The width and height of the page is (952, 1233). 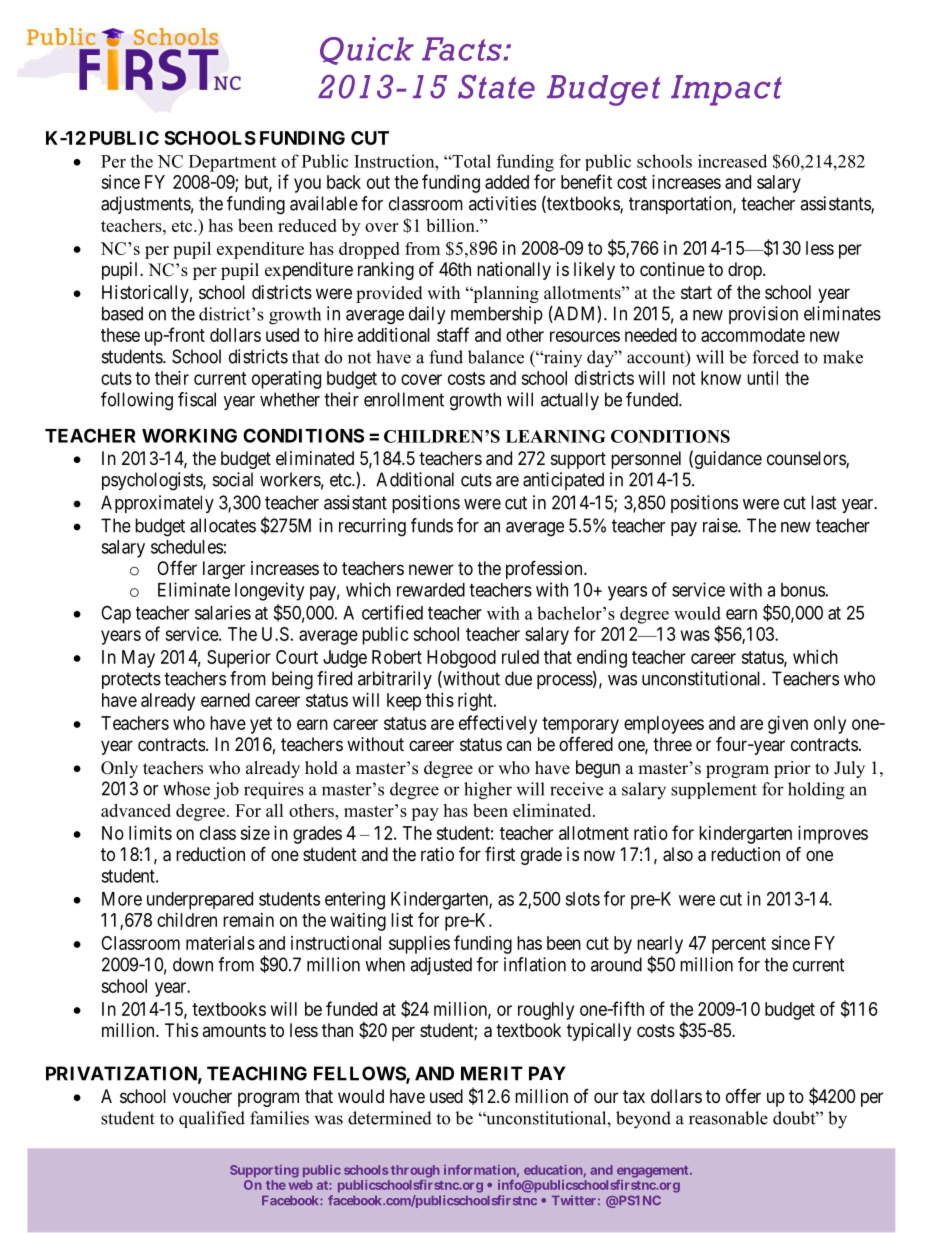 What do you see at coordinates (232, 163) in the page?
I see `Department` at bounding box center [232, 163].
